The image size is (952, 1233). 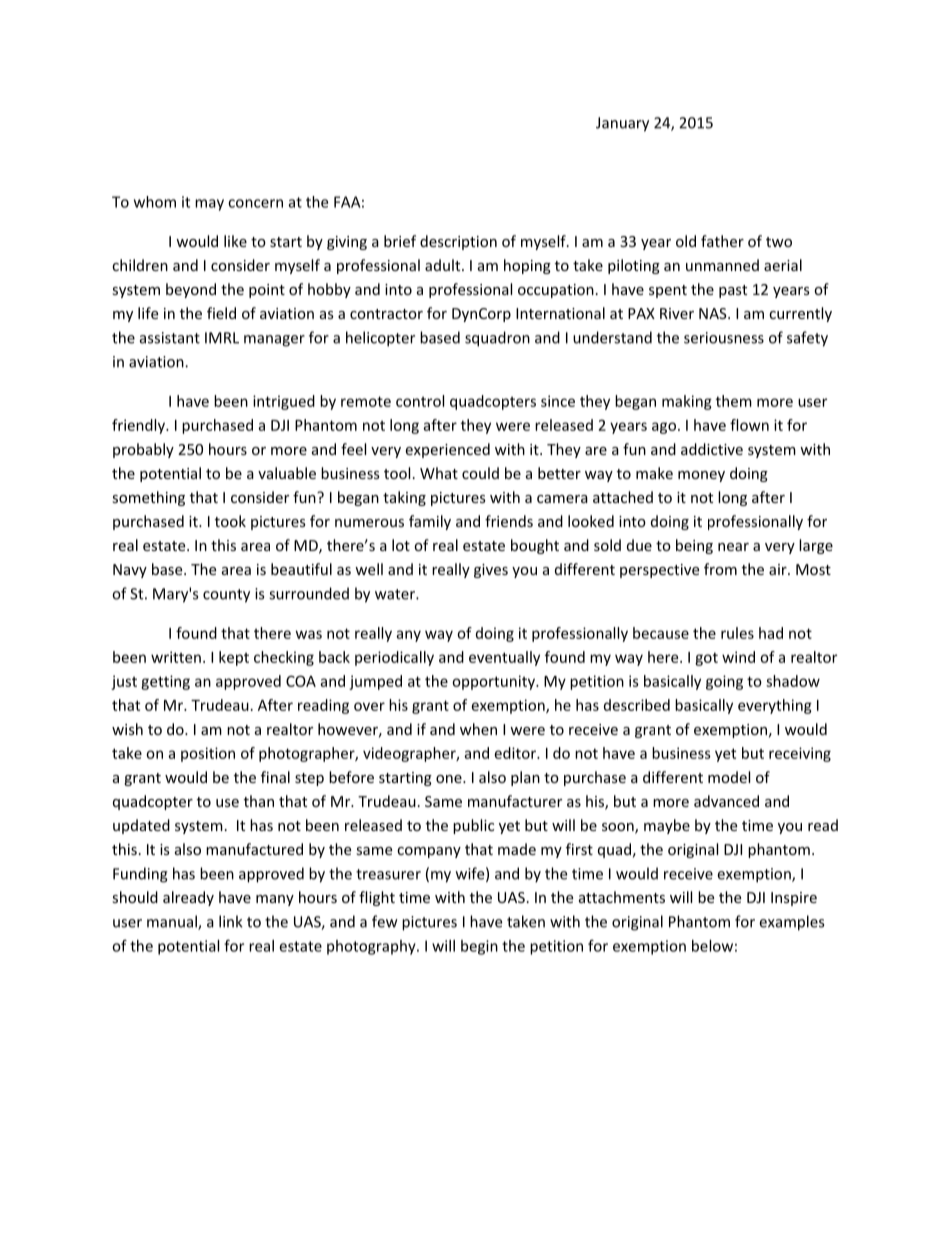 I want to click on description, so click(x=458, y=242).
